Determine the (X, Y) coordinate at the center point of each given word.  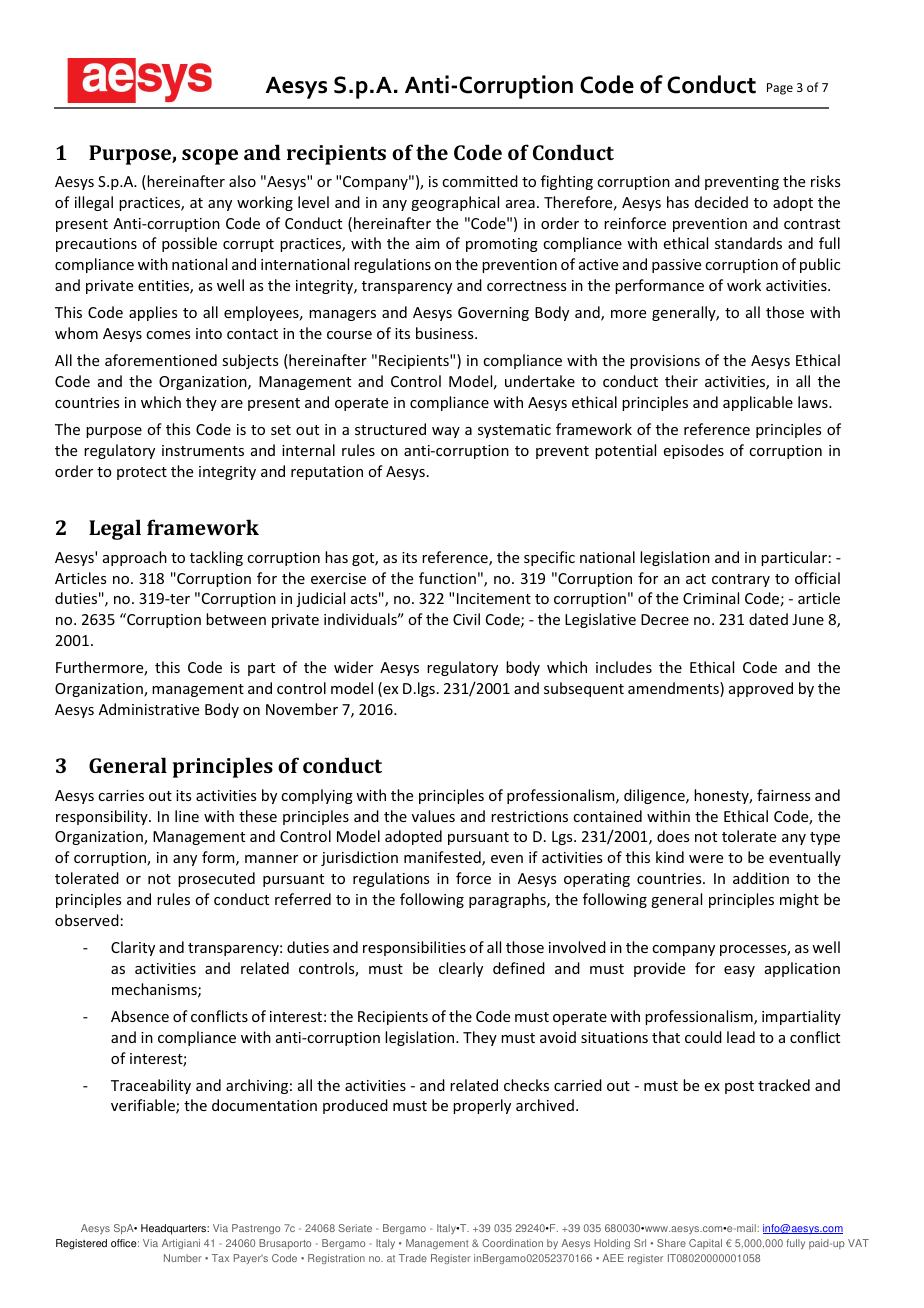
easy (739, 971)
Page (780, 89)
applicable (758, 403)
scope (210, 157)
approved (761, 689)
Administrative (149, 709)
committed (480, 181)
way (446, 432)
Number (183, 1258)
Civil (466, 619)
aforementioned (161, 360)
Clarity (133, 948)
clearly (461, 969)
